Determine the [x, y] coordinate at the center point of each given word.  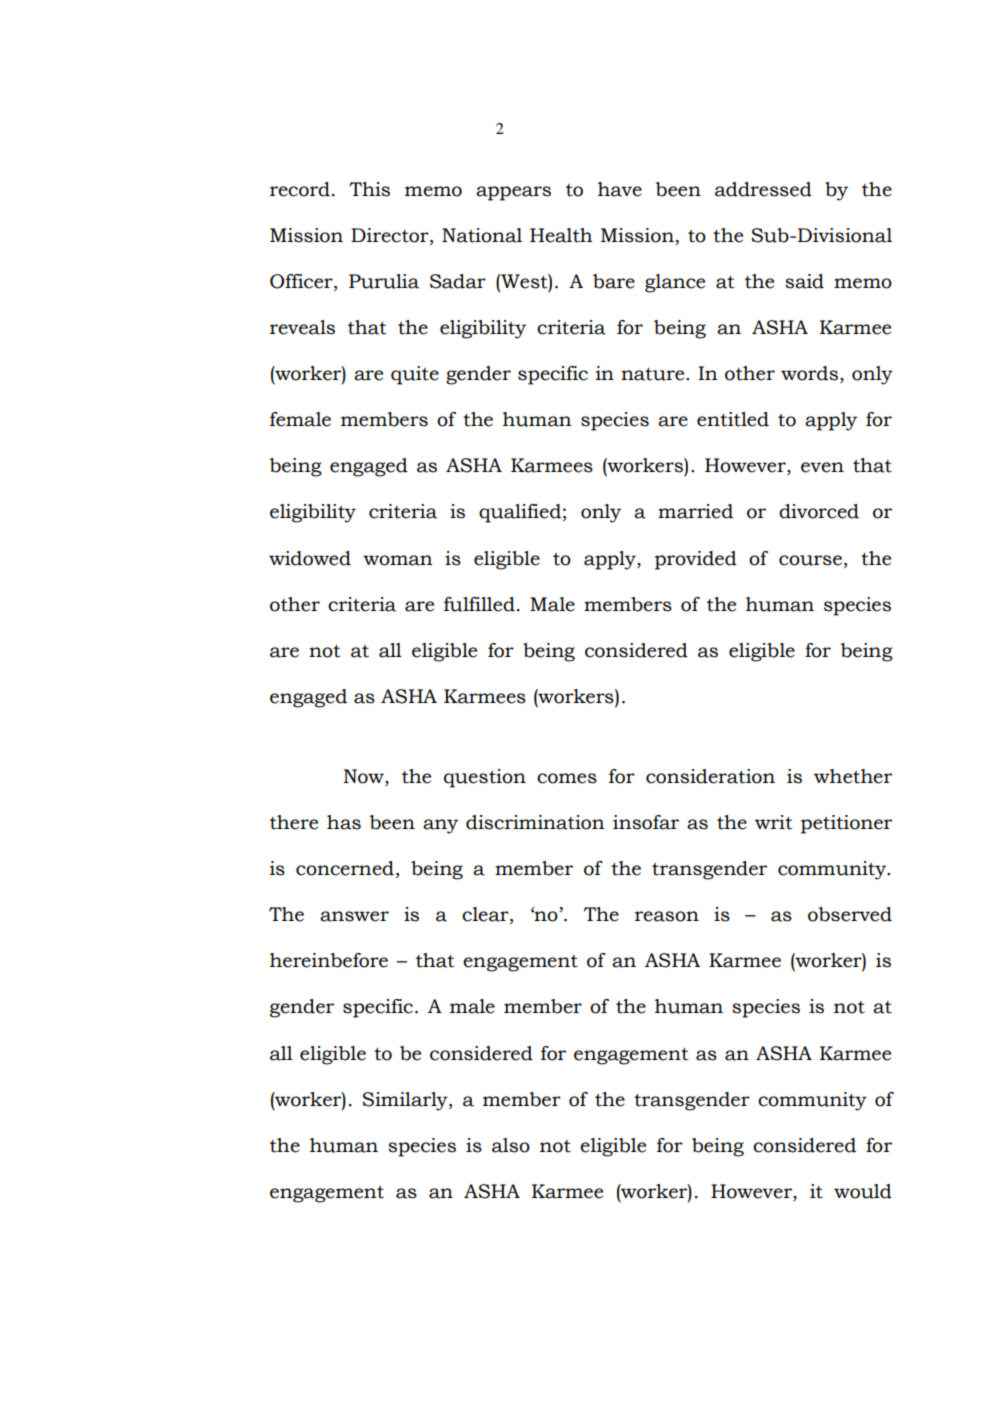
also [511, 1145]
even [822, 467]
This [369, 189]
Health [561, 235]
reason [667, 916]
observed [850, 914]
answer [354, 916]
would [863, 1191]
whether [853, 776]
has [344, 822]
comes [567, 778]
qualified [520, 513]
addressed [763, 189]
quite [415, 375]
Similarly [406, 1101]
